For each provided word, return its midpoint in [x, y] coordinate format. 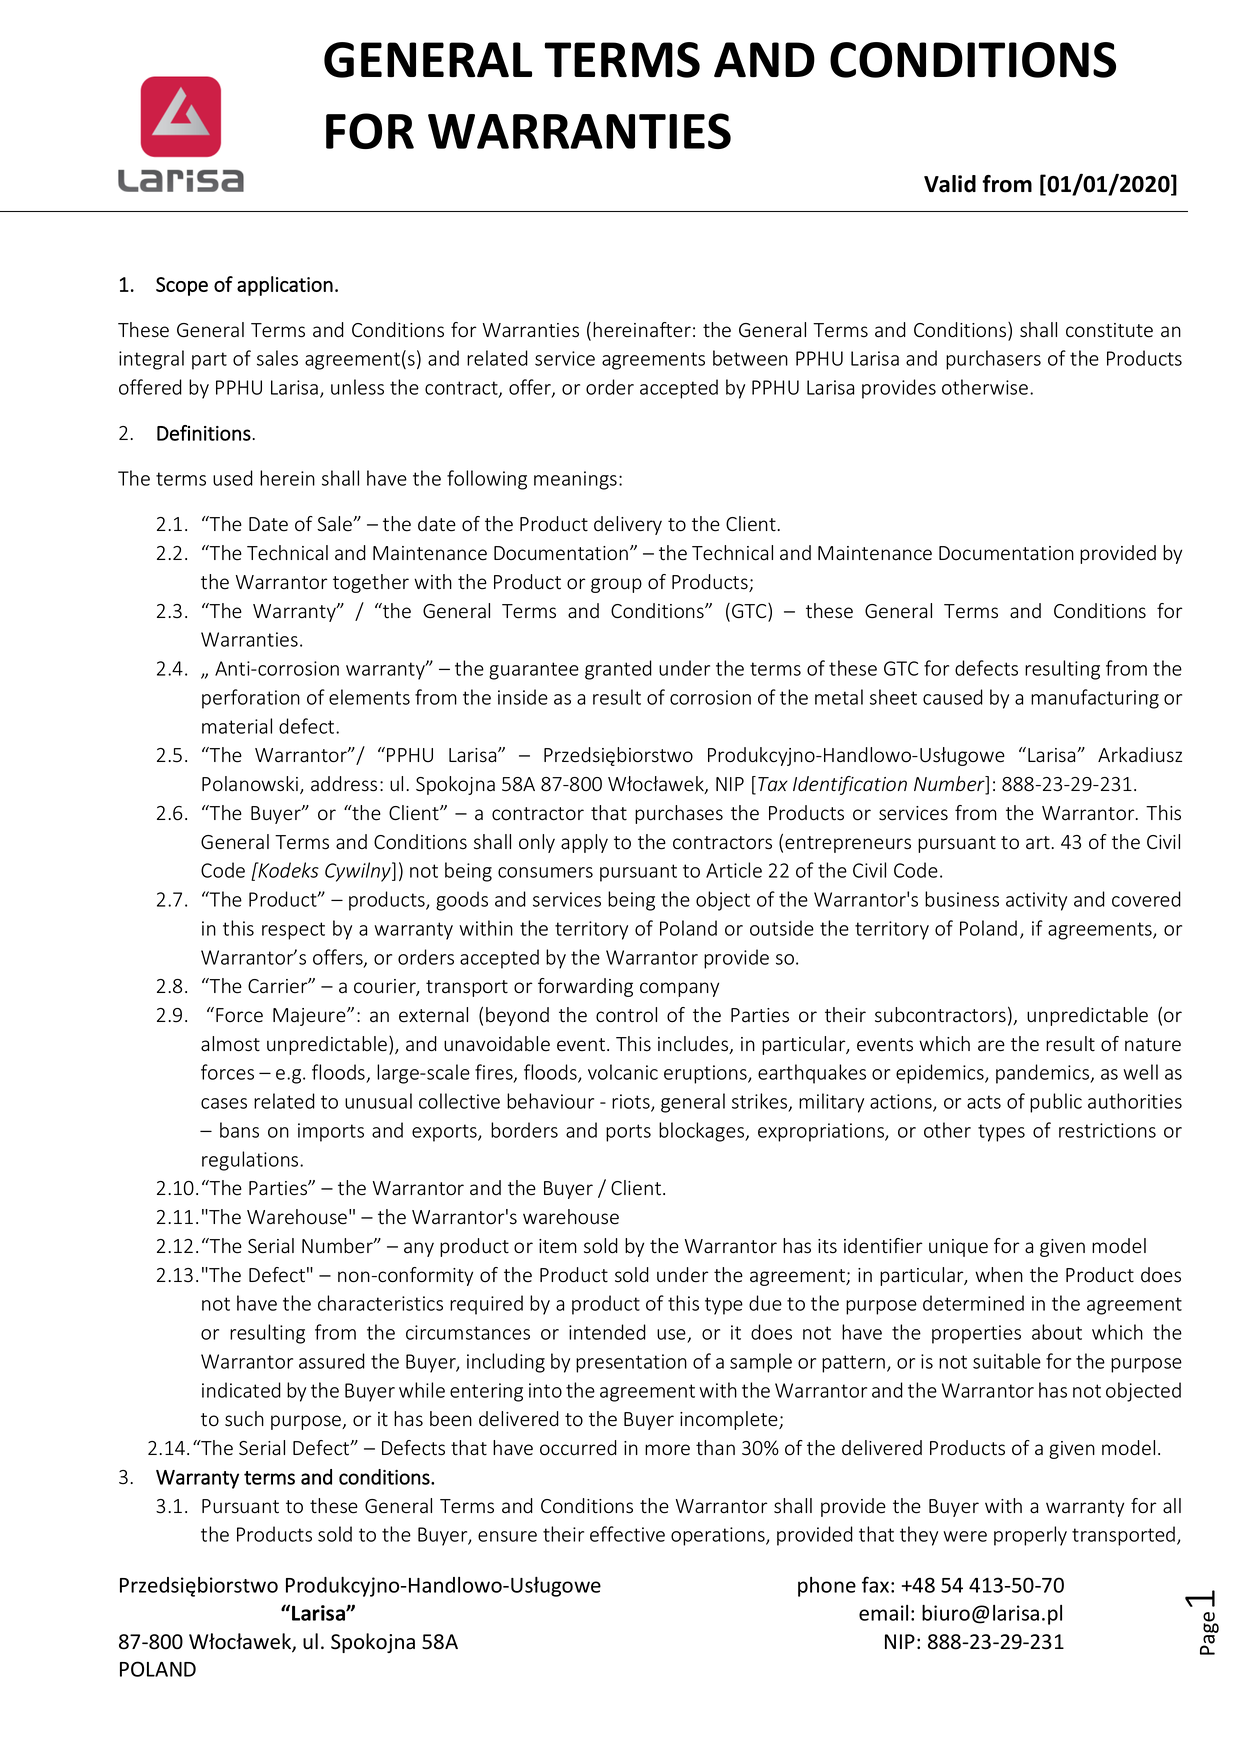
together [371, 583]
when [999, 1275]
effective [627, 1534]
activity [1036, 901]
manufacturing [1095, 699]
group [616, 585]
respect [293, 931]
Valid [950, 184]
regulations [251, 1161]
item [558, 1246]
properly [1030, 1536]
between [750, 358]
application [285, 286]
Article [734, 870]
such [244, 1419]
